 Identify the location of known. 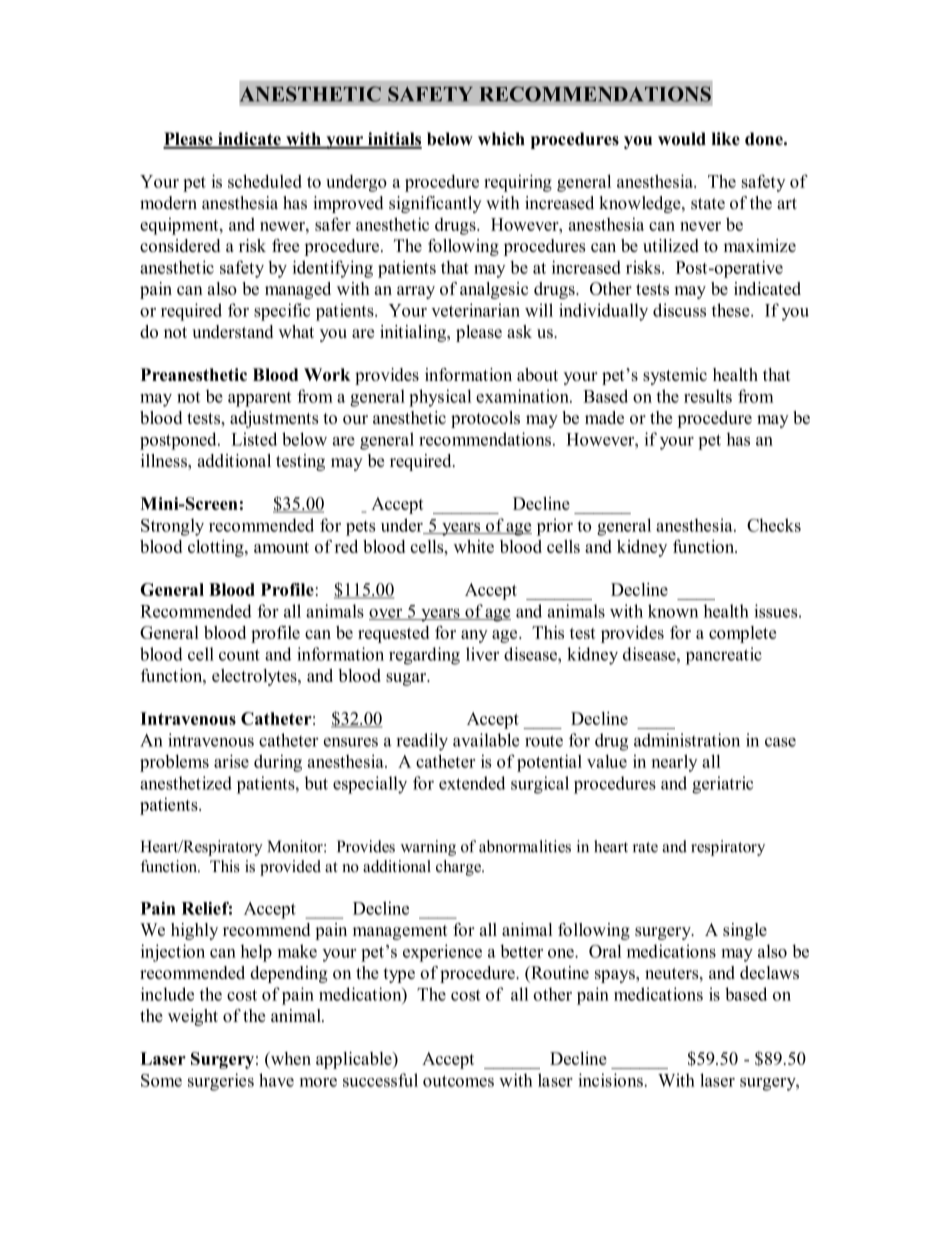
(673, 611).
